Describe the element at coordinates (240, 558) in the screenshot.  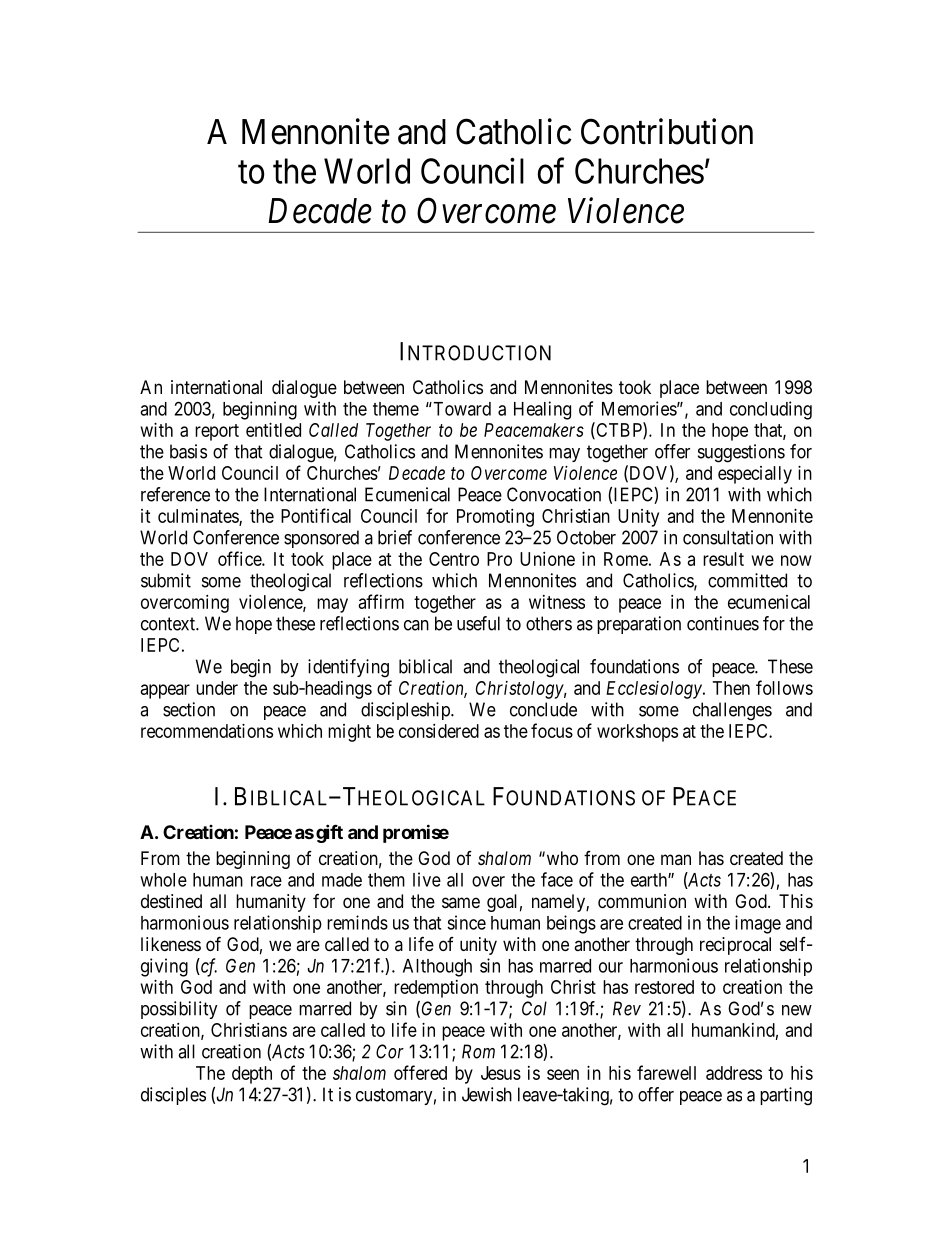
I see `office` at that location.
